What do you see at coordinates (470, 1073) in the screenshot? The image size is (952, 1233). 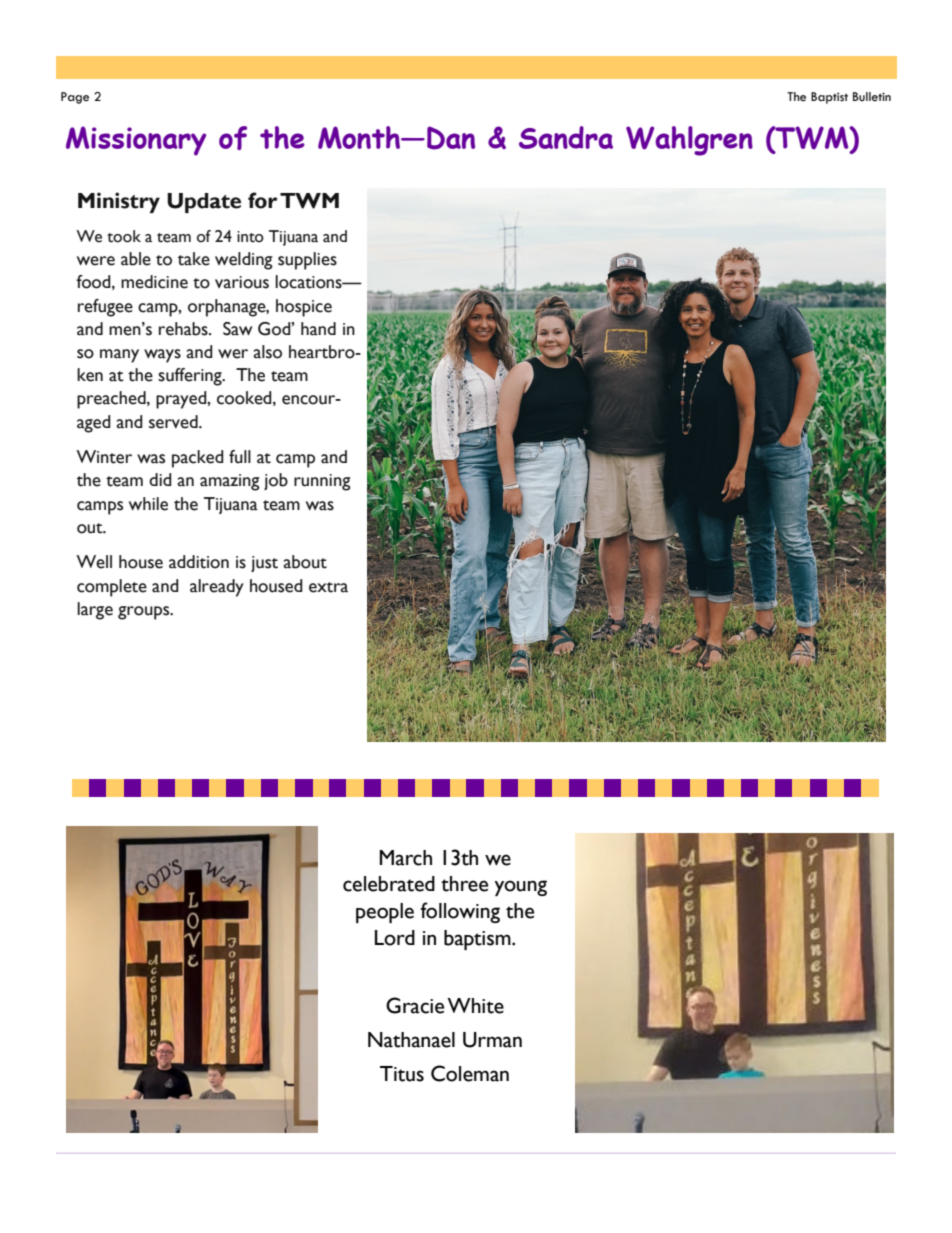 I see `Coleman` at bounding box center [470, 1073].
